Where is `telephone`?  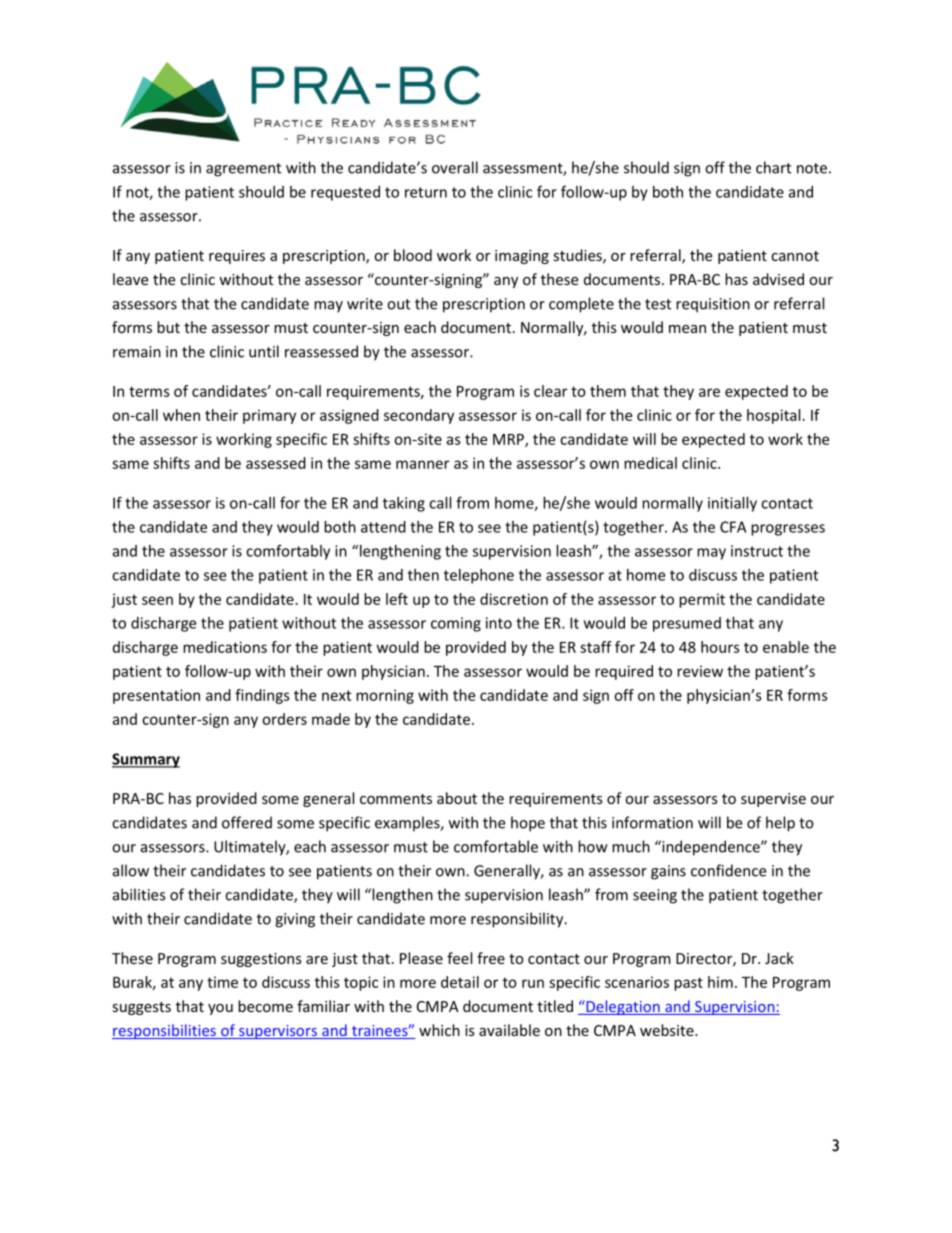
telephone is located at coordinates (479, 576).
